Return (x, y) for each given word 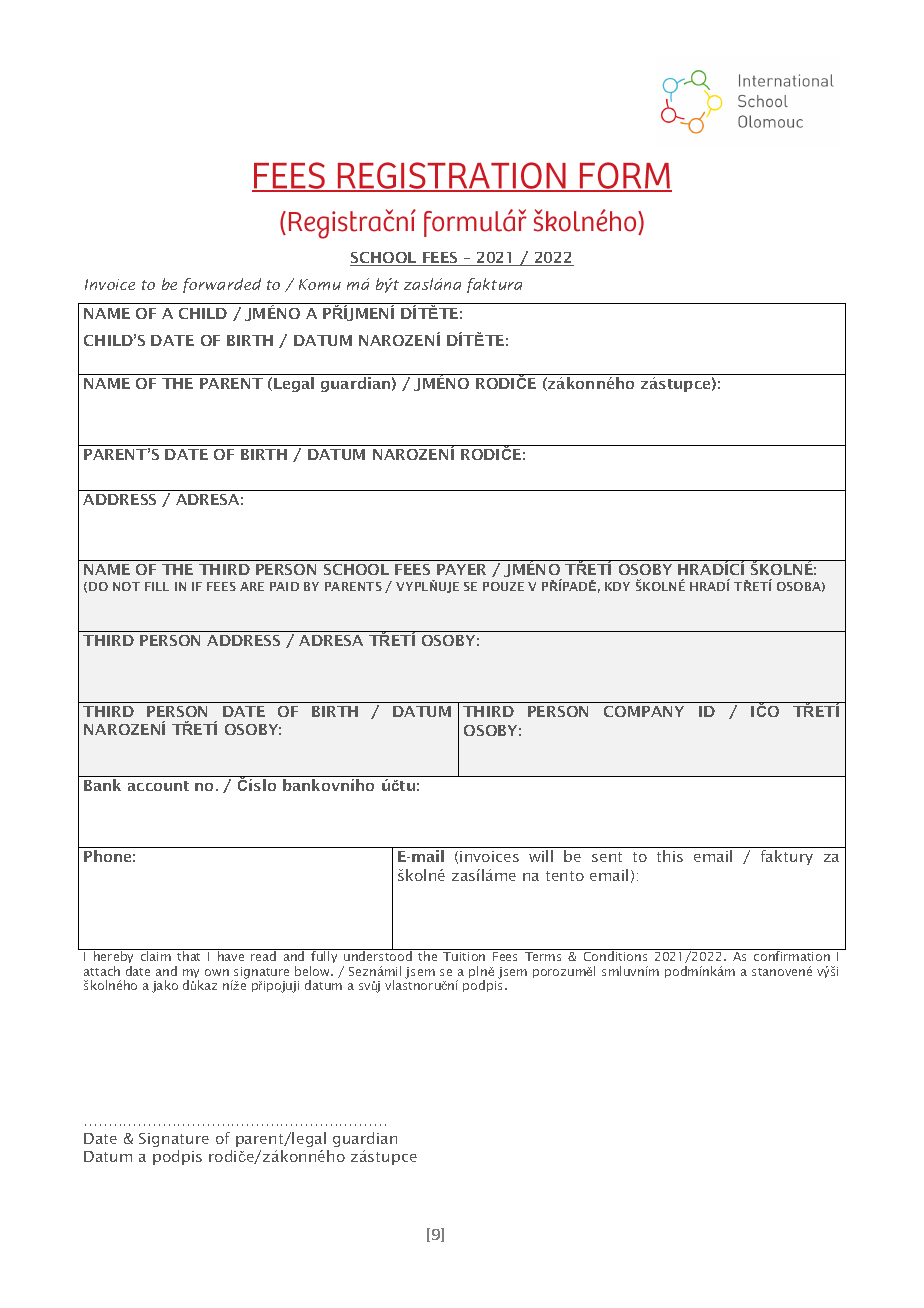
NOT (126, 586)
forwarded (222, 285)
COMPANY (644, 711)
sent (607, 857)
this (670, 856)
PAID (284, 586)
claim (156, 956)
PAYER (461, 569)
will (541, 856)
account (158, 786)
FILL (157, 586)
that (188, 956)
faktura (494, 285)
